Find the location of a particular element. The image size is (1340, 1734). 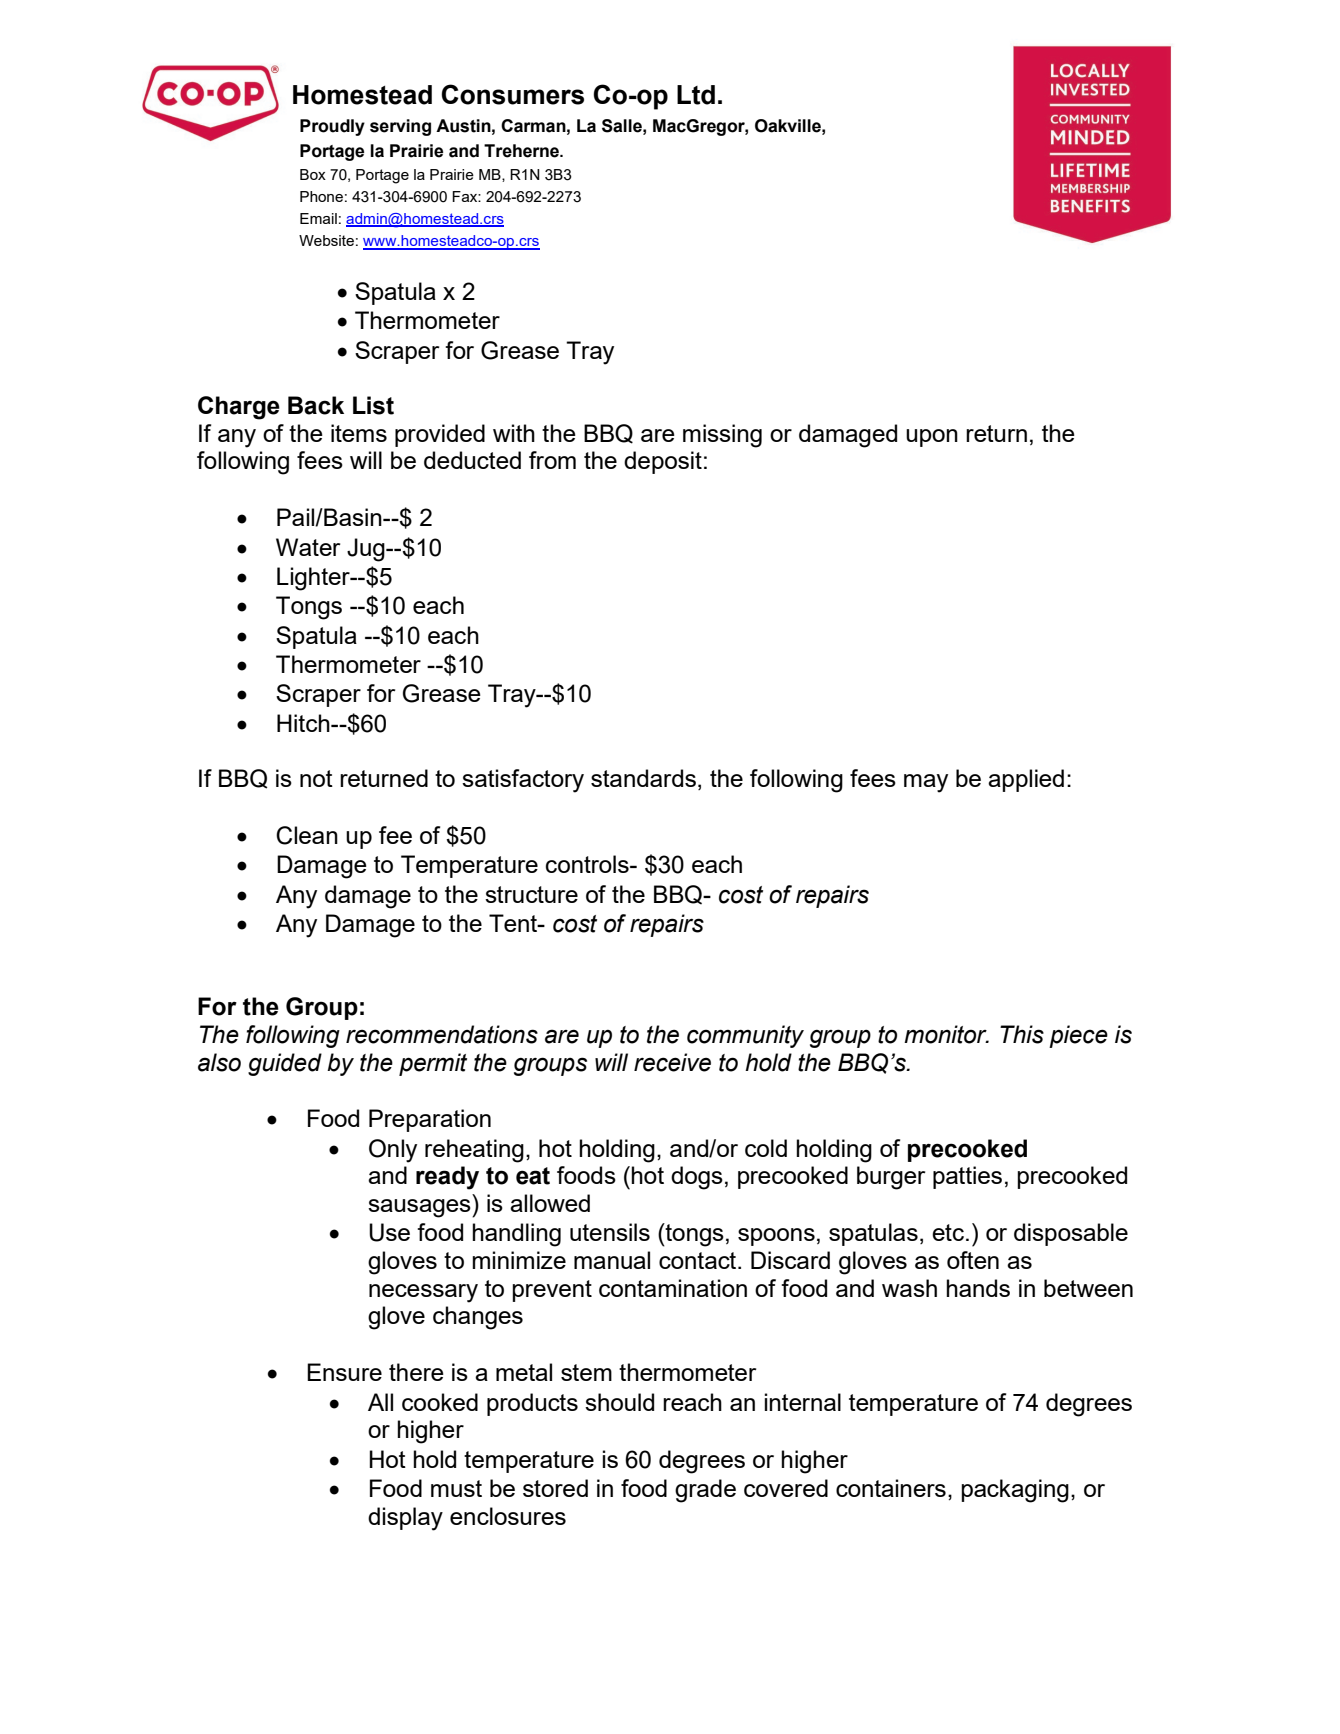

applied is located at coordinates (1026, 780).
